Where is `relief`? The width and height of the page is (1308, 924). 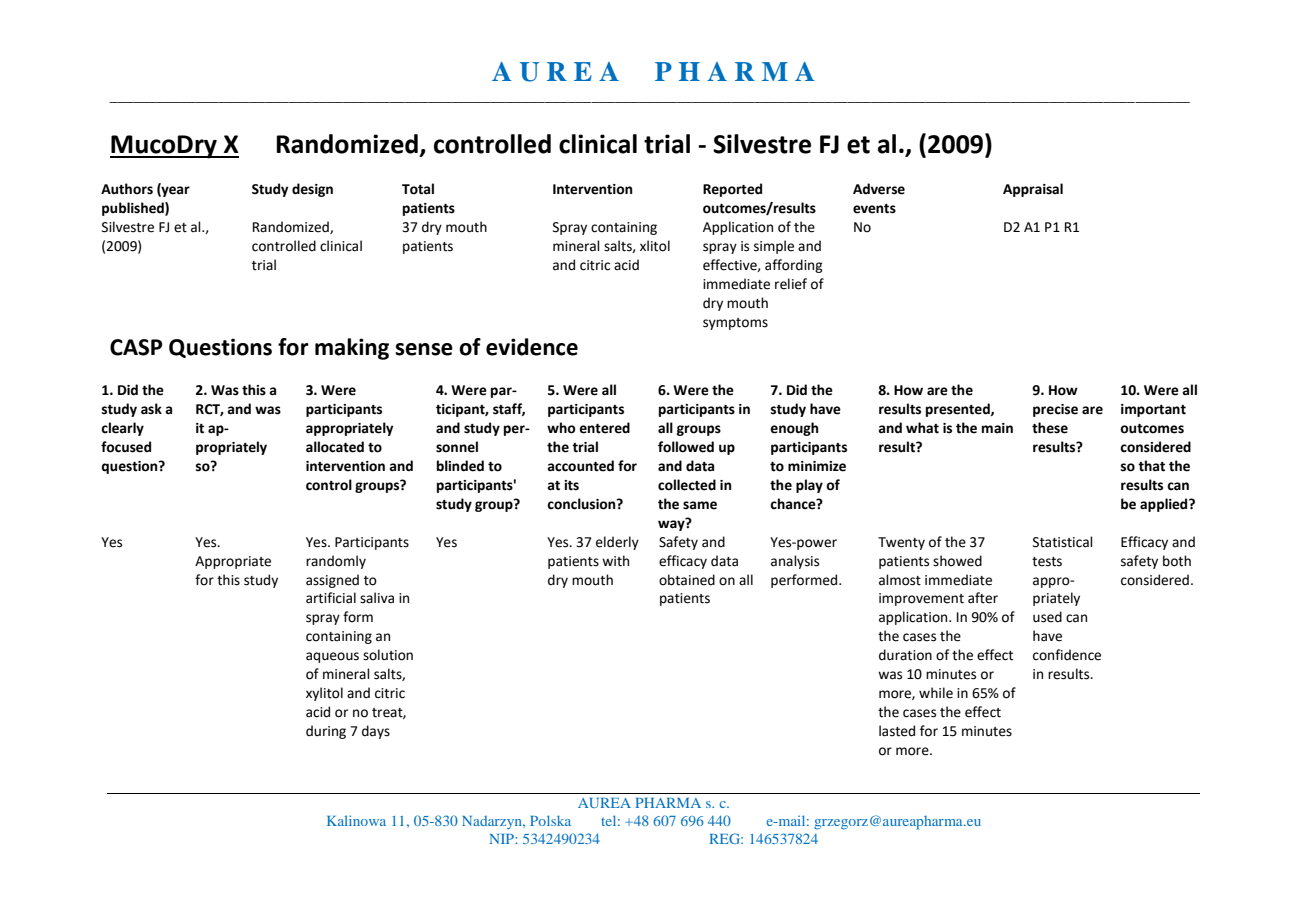
relief is located at coordinates (791, 284).
